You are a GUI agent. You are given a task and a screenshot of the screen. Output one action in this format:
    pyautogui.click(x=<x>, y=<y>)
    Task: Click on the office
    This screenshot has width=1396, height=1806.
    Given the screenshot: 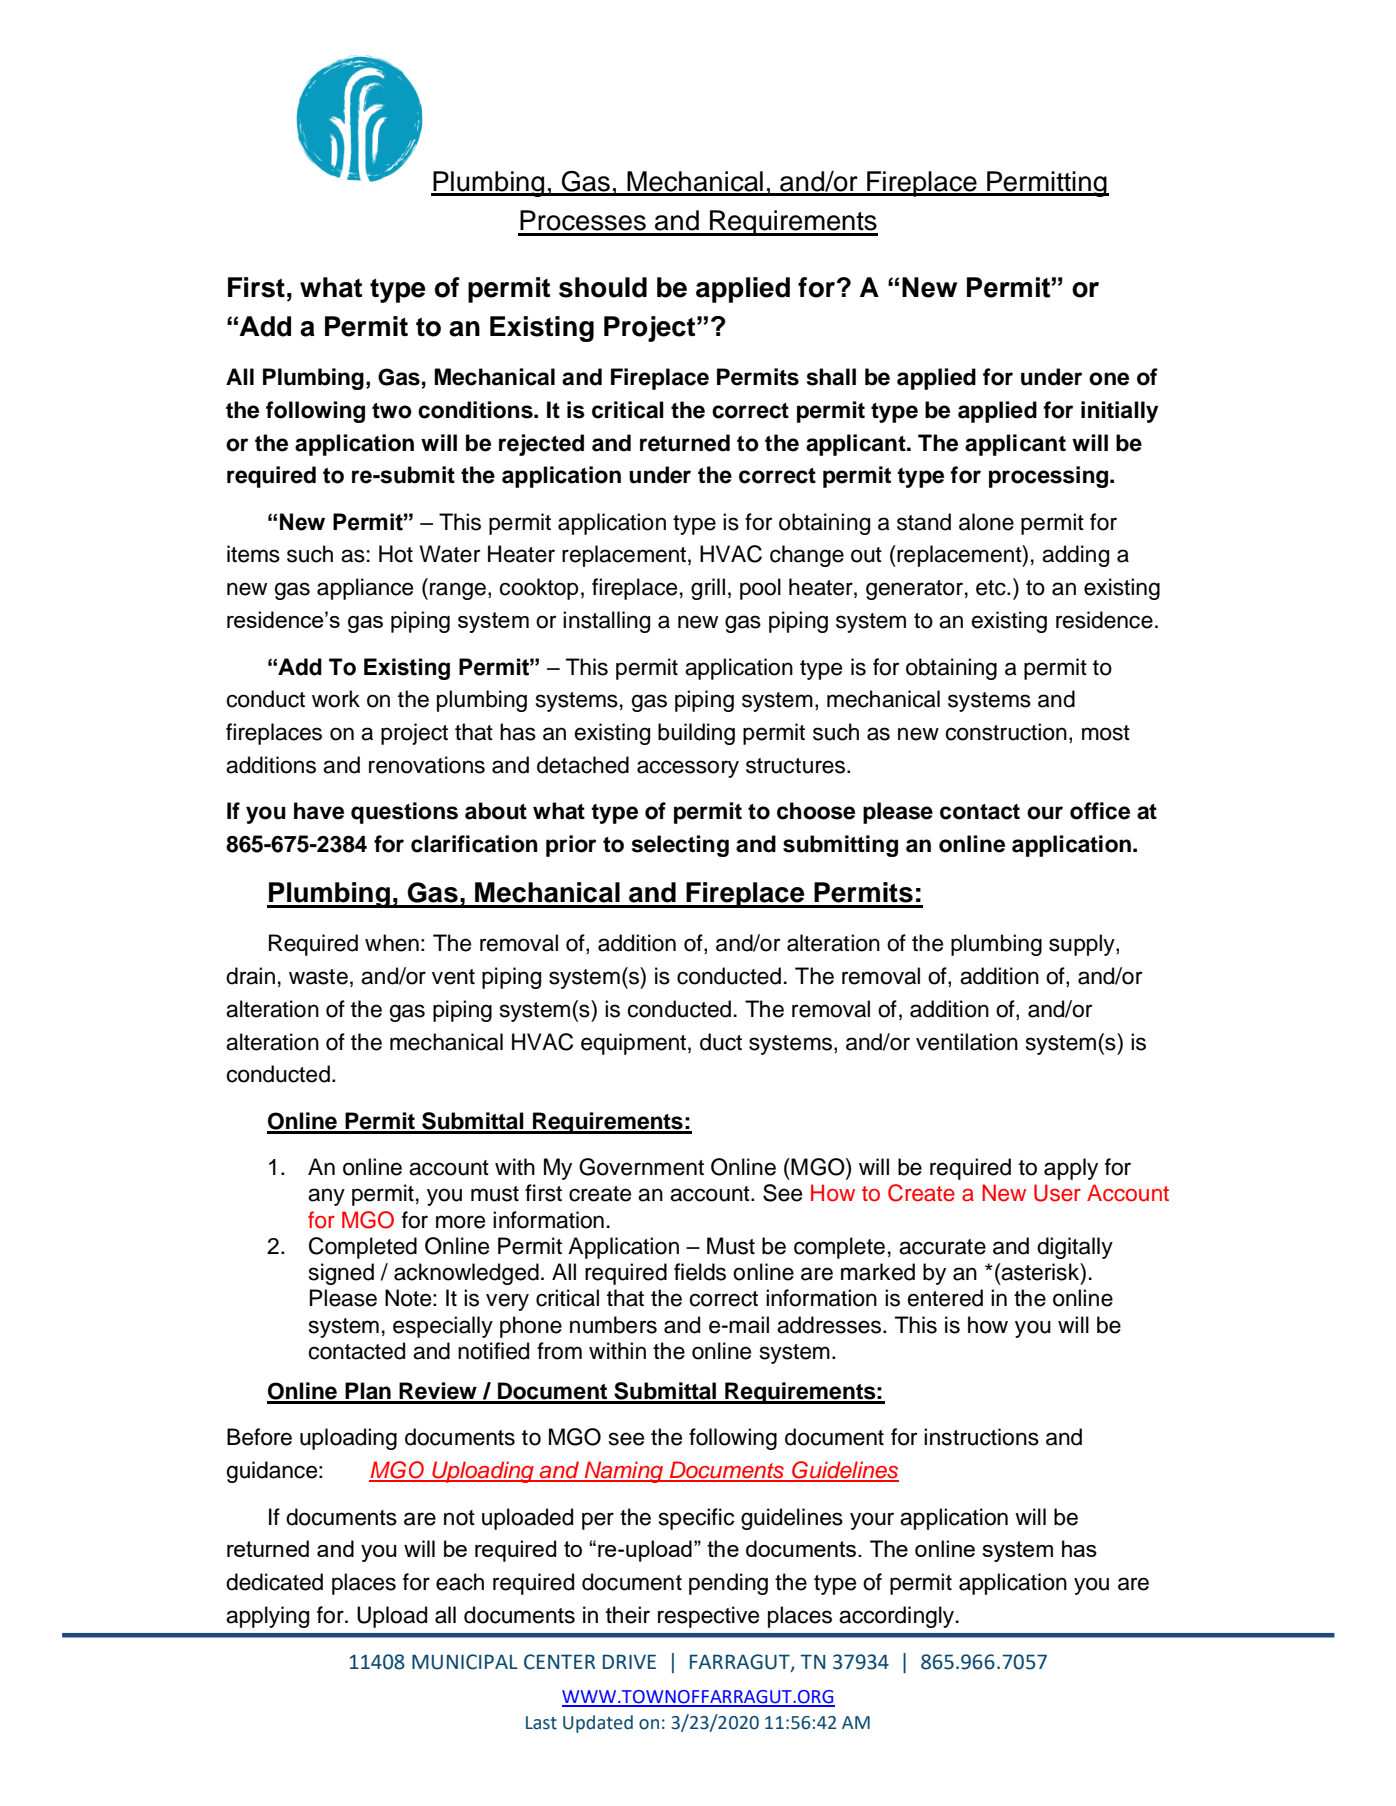 What is the action you would take?
    pyautogui.click(x=1100, y=811)
